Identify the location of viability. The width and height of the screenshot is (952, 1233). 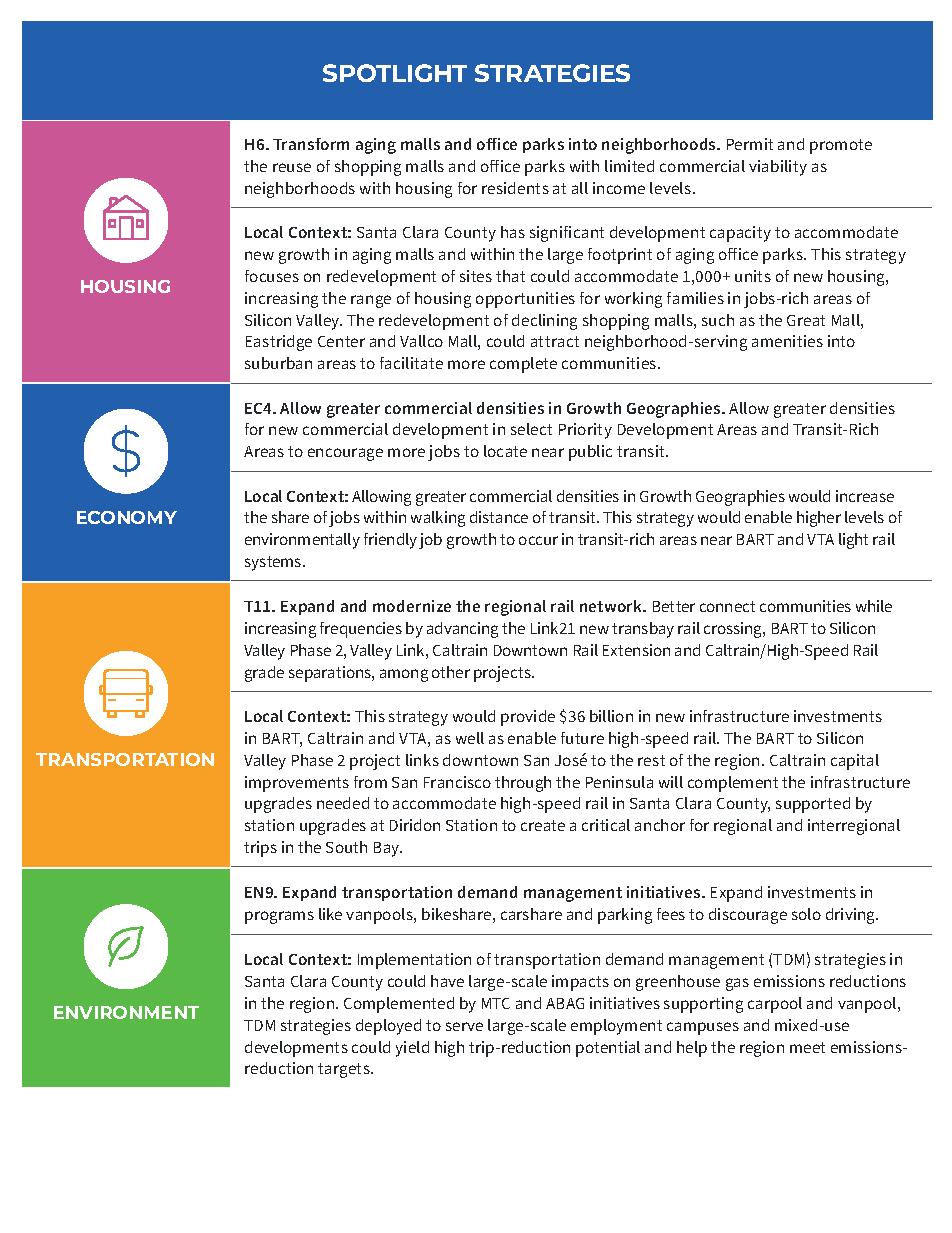
(778, 168).
